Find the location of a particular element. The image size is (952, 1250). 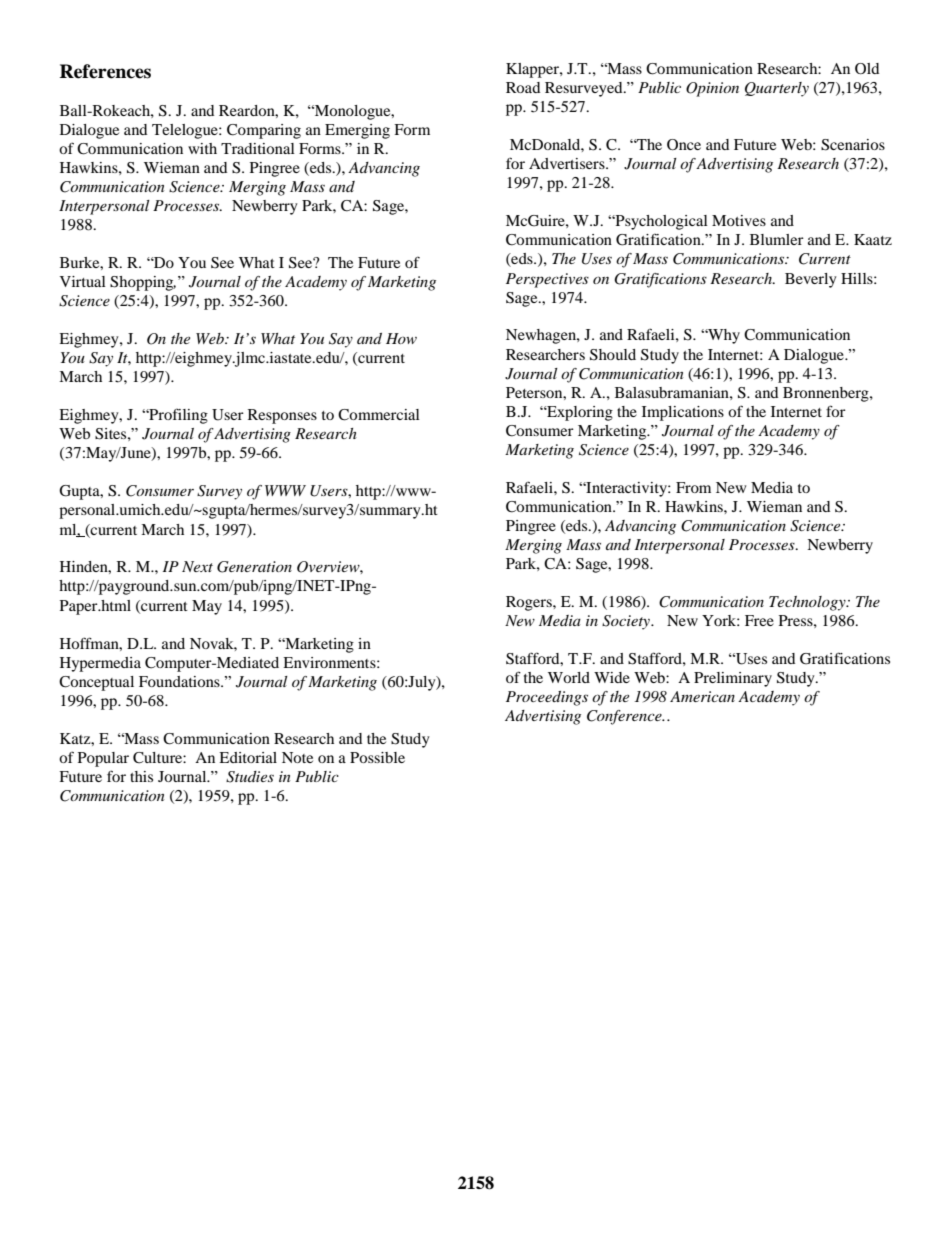

Responses is located at coordinates (282, 416).
